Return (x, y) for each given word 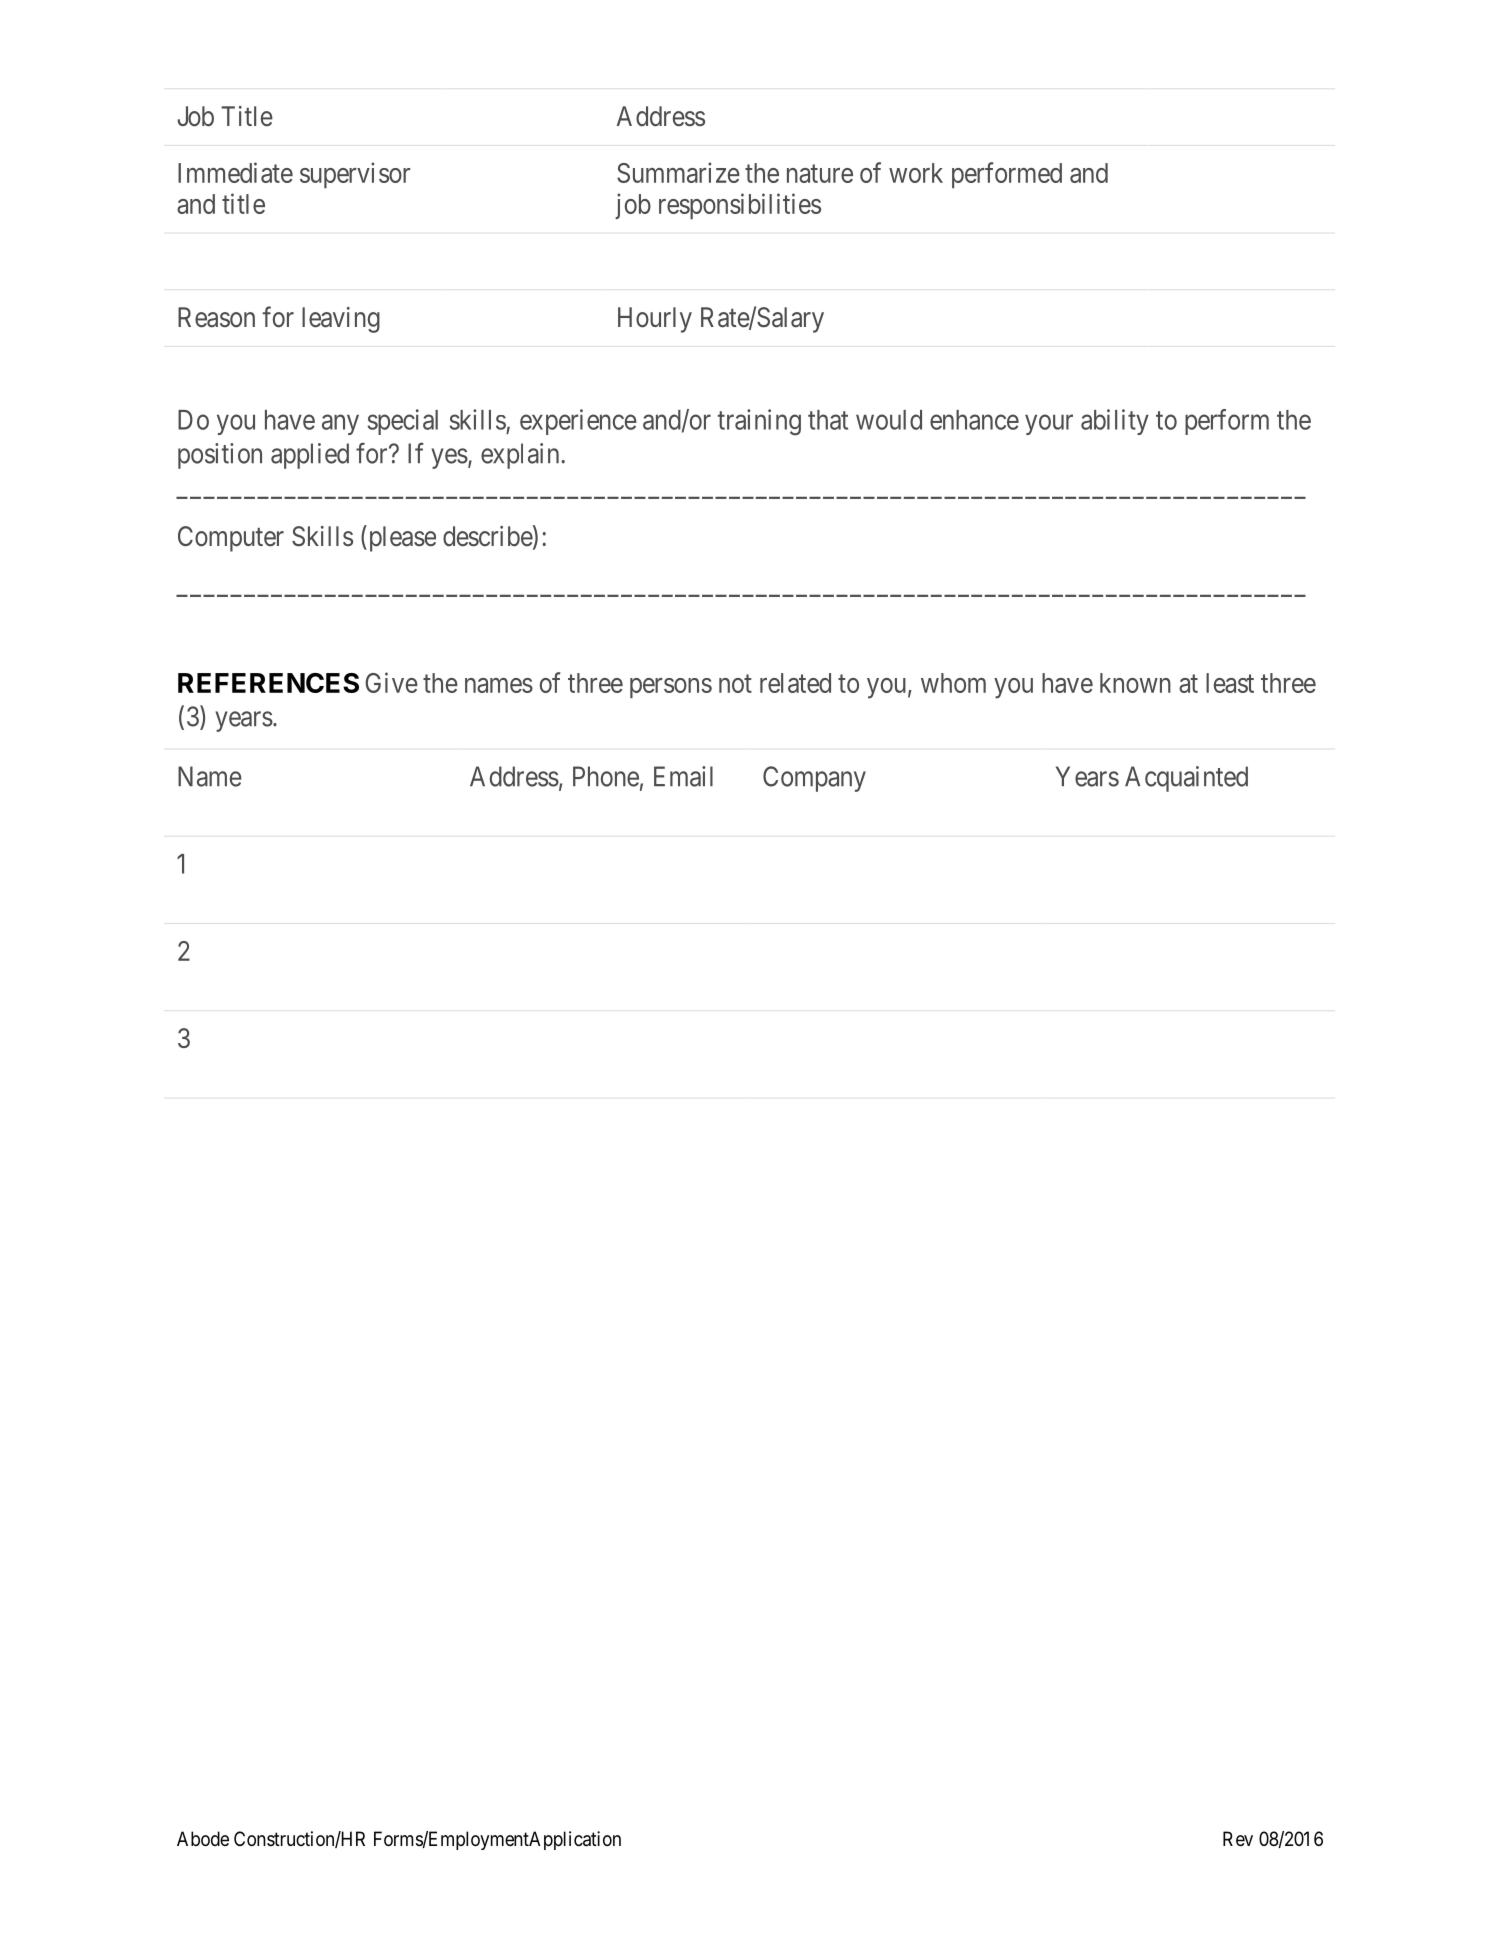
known (1135, 683)
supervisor (355, 175)
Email (683, 776)
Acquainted (1186, 779)
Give (391, 682)
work (916, 173)
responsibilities (740, 206)
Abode (203, 1838)
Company (814, 779)
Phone (606, 776)
